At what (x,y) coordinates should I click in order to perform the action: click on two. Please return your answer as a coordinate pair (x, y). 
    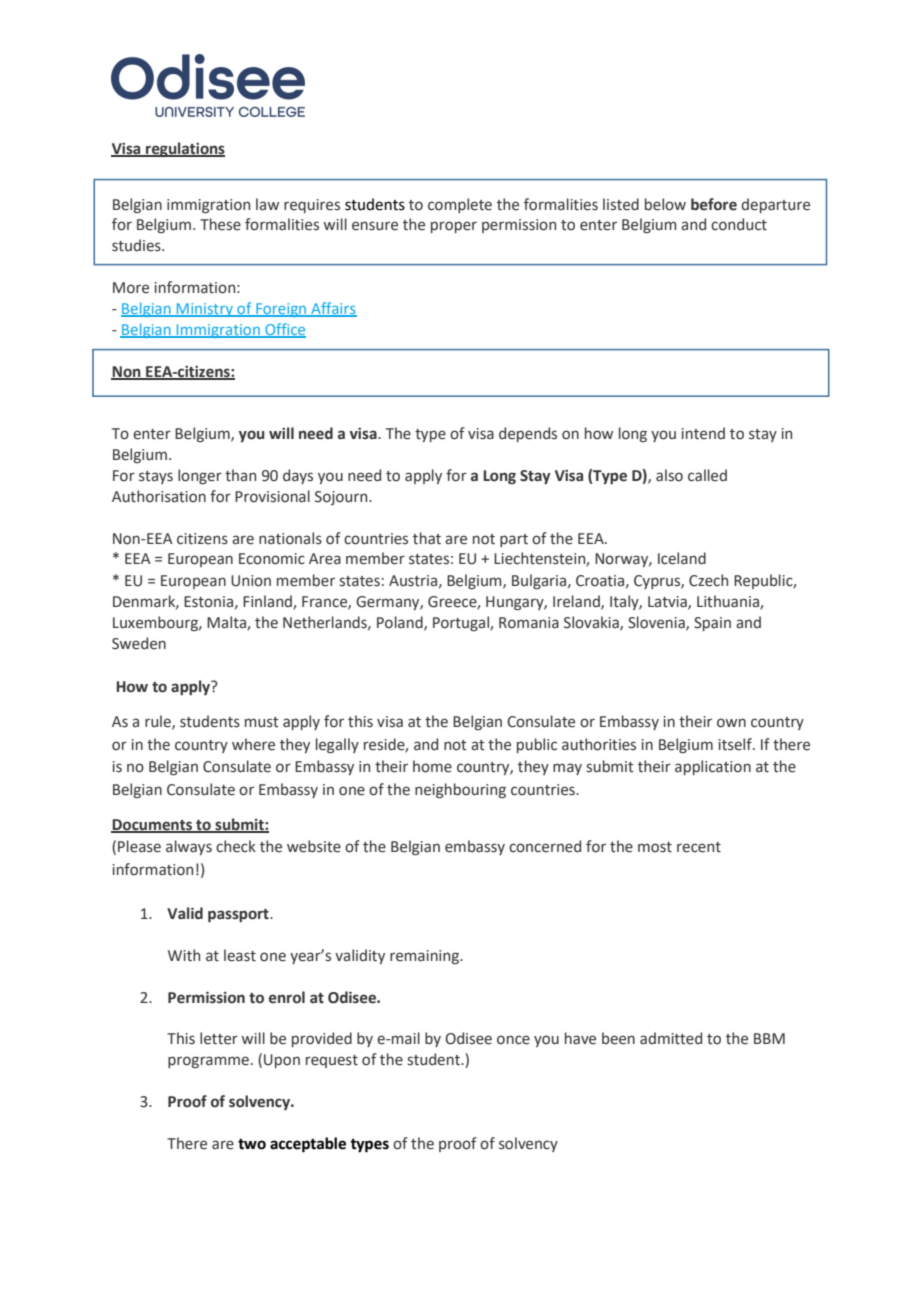
    Looking at the image, I should click on (252, 1144).
